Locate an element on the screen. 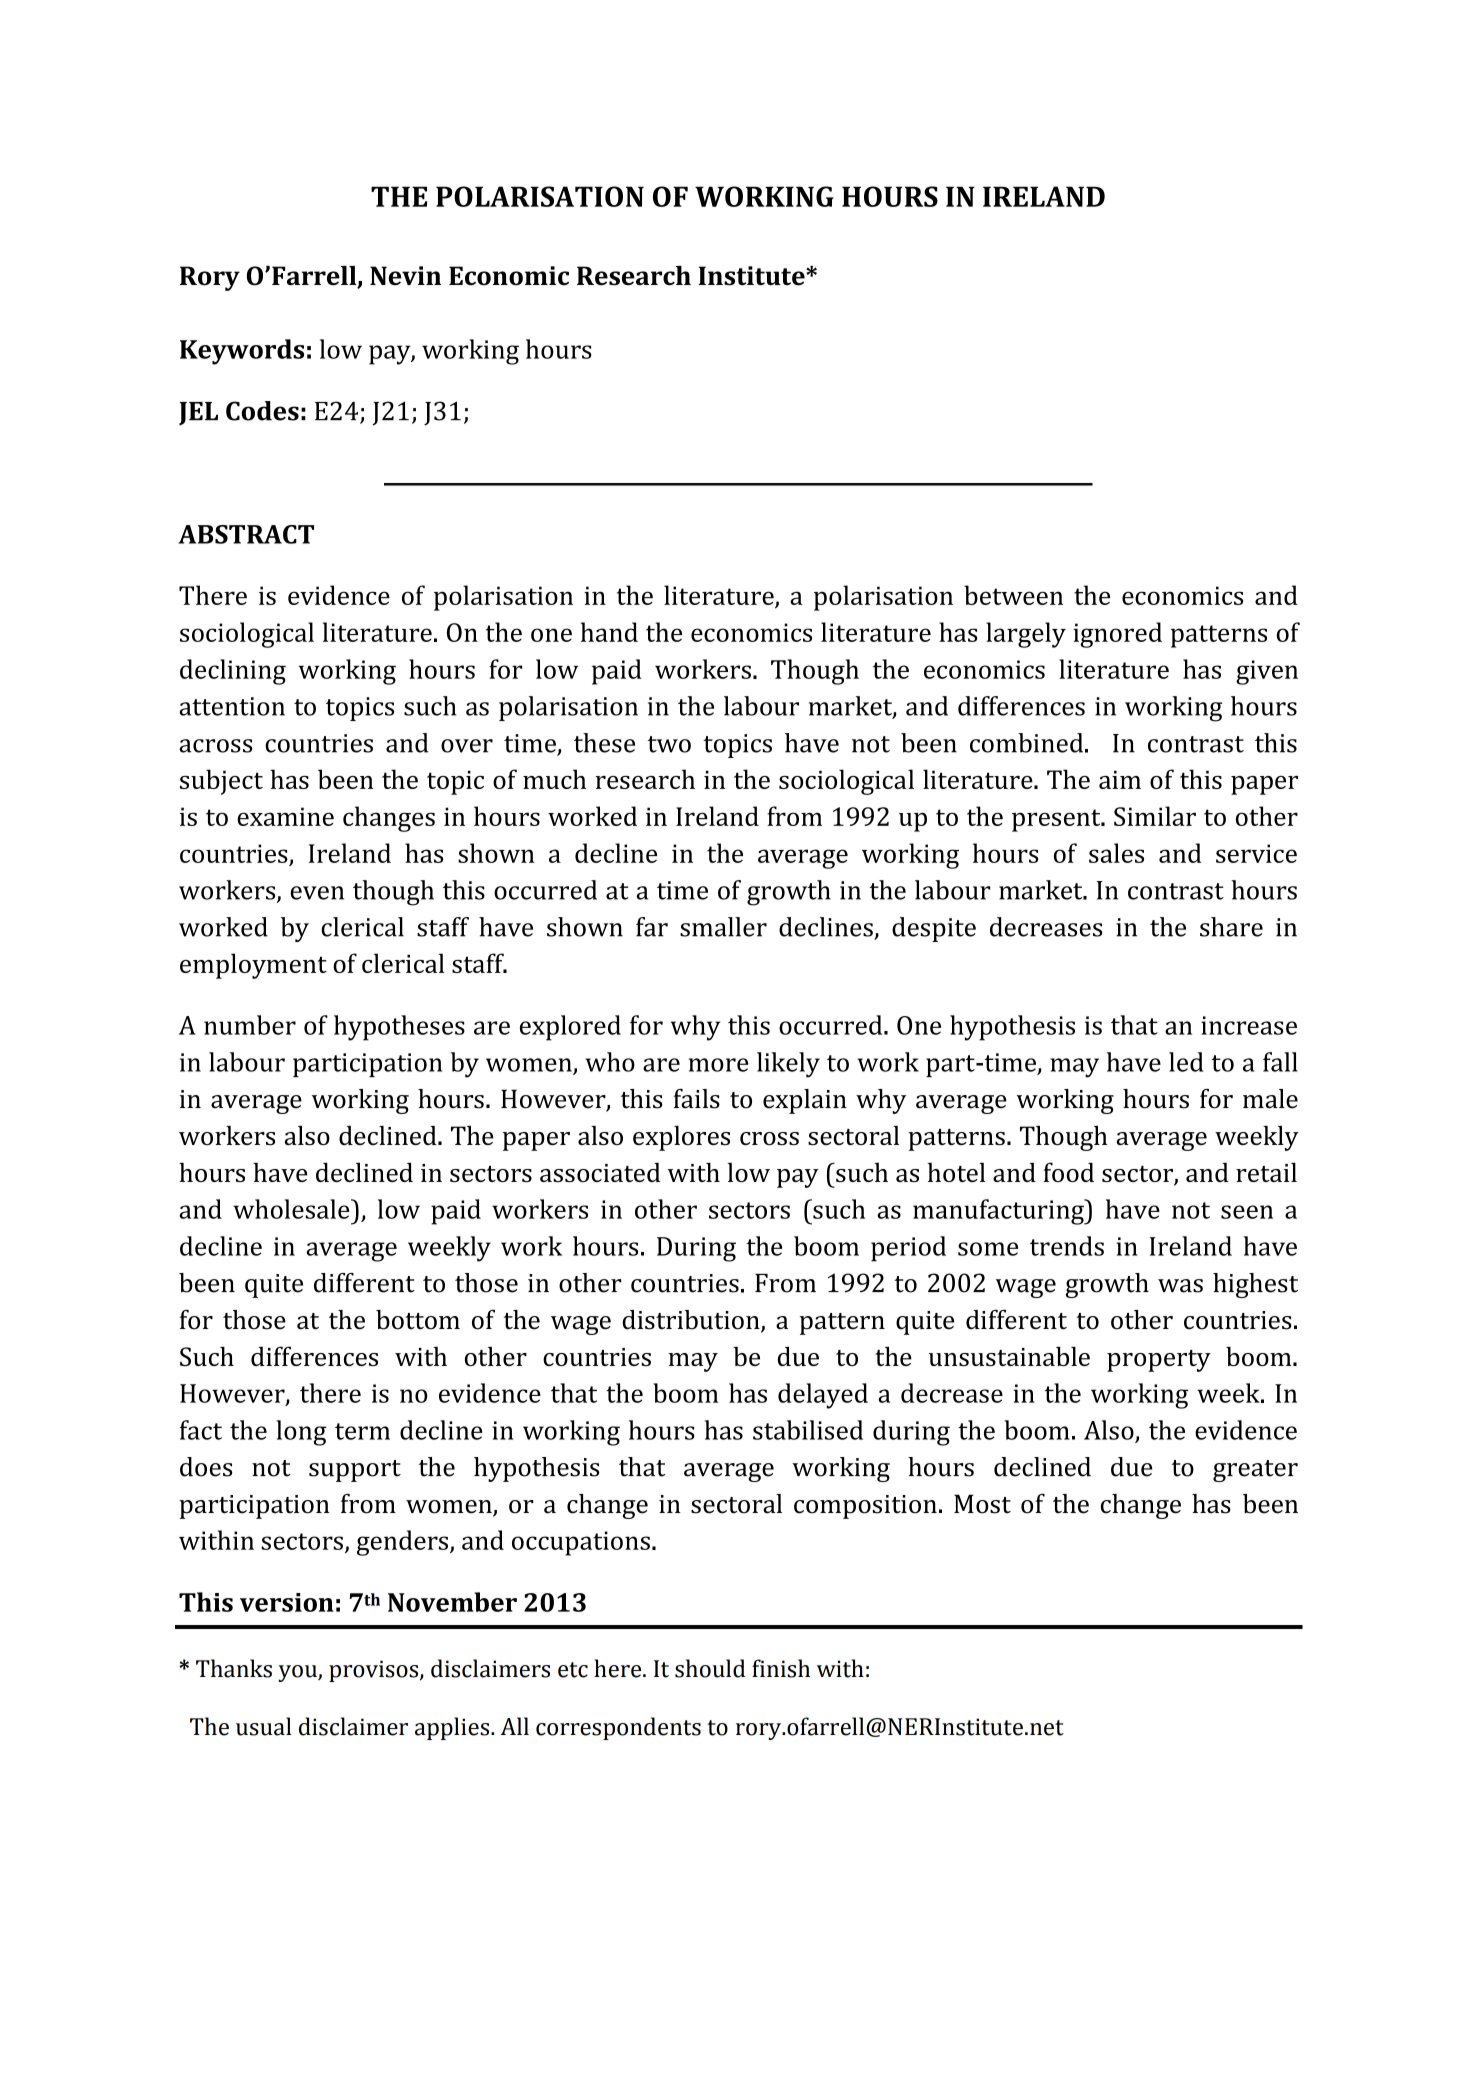  hand is located at coordinates (609, 632).
